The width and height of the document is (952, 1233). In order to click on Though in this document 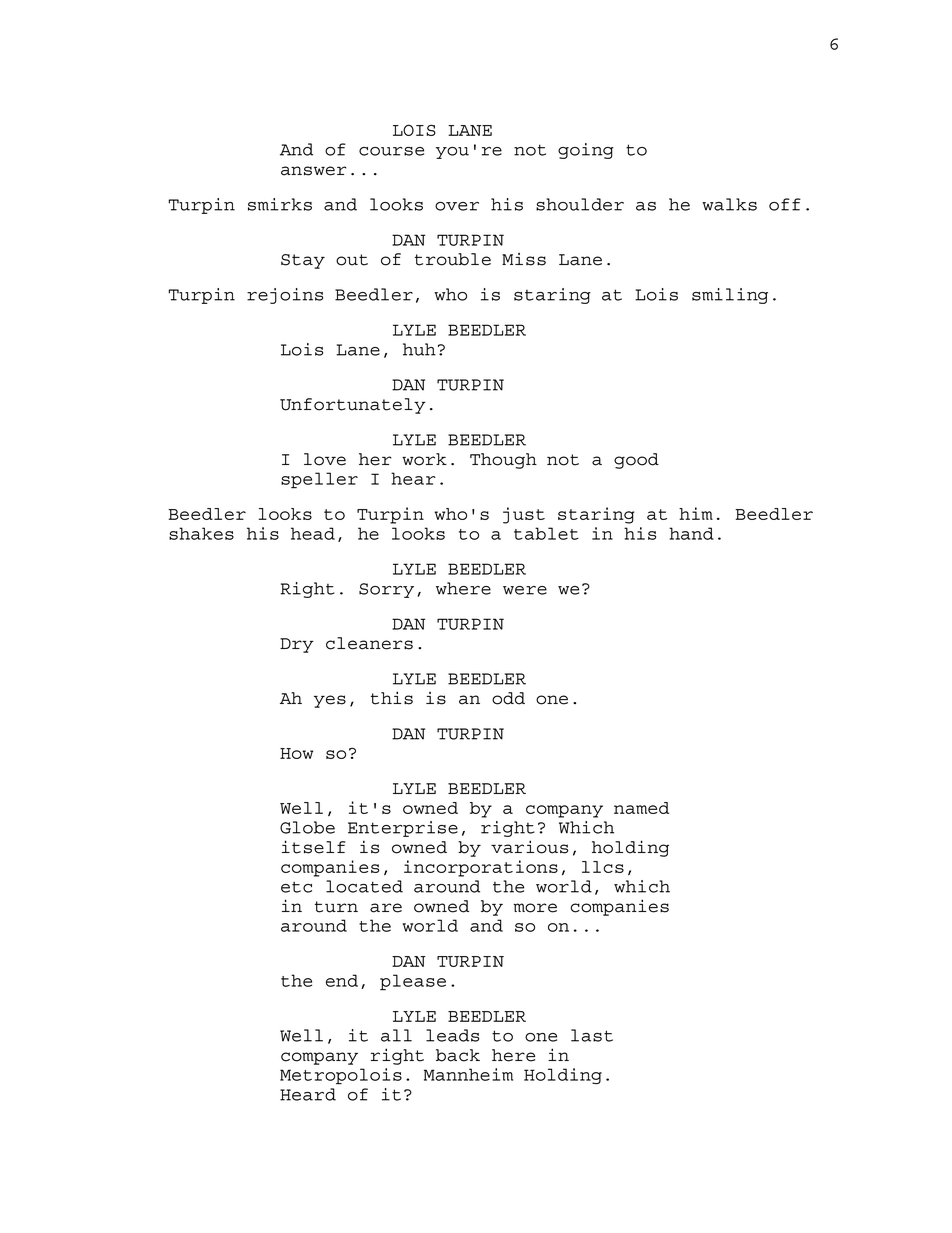, I will do `click(503, 461)`.
